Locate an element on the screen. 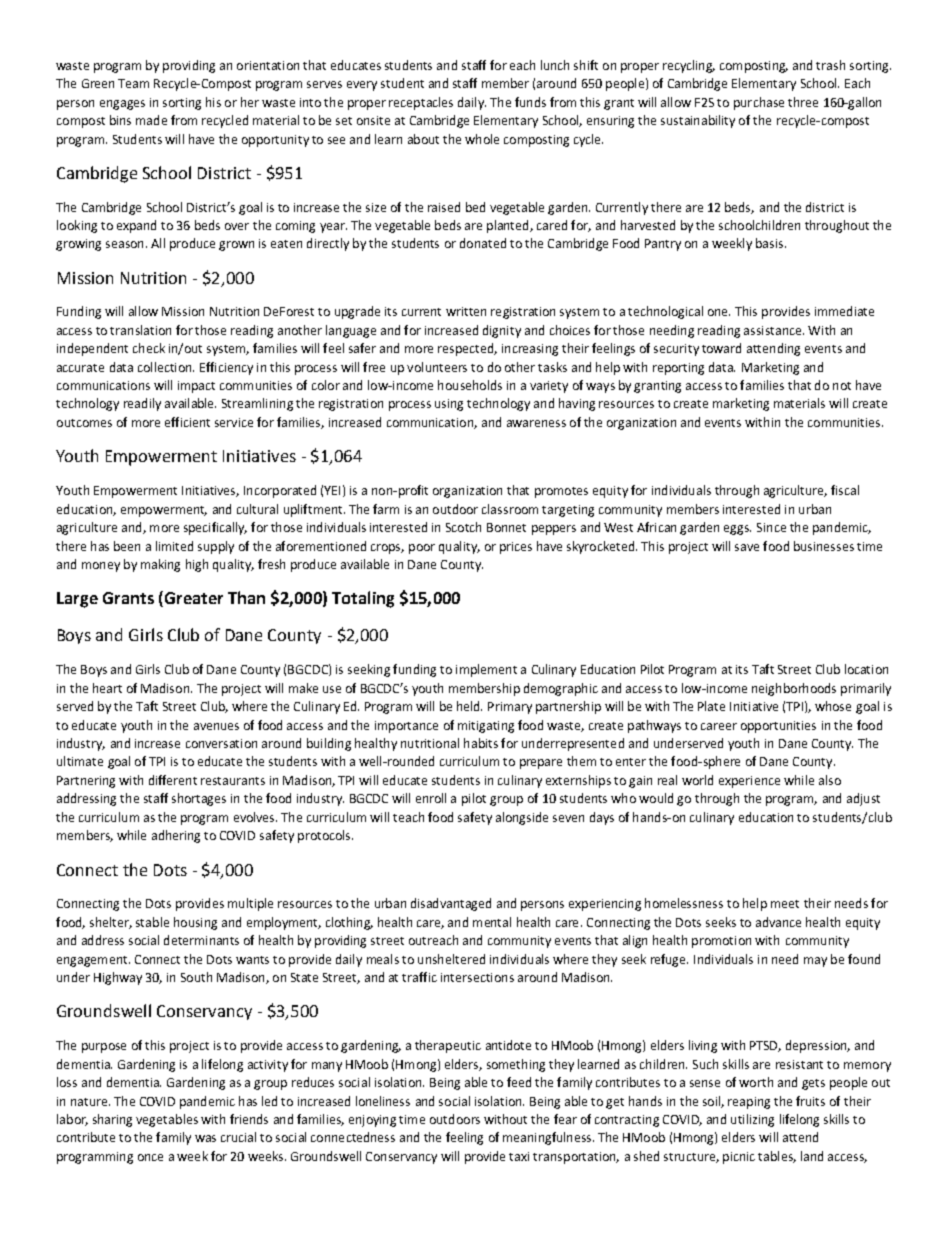 The height and width of the screenshot is (1233, 952). check is located at coordinates (149, 348).
